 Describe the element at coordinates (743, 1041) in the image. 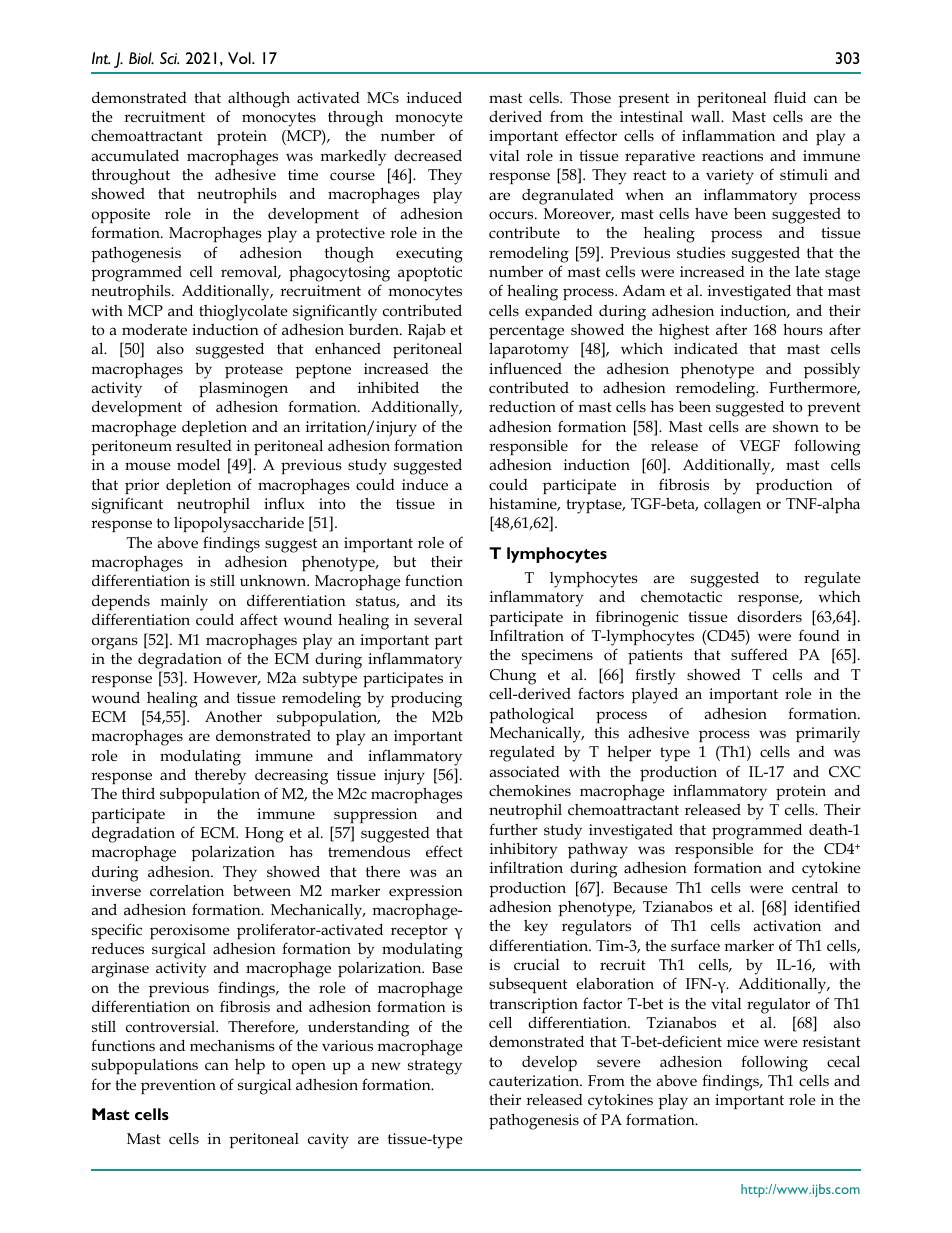

I see `mice` at that location.
